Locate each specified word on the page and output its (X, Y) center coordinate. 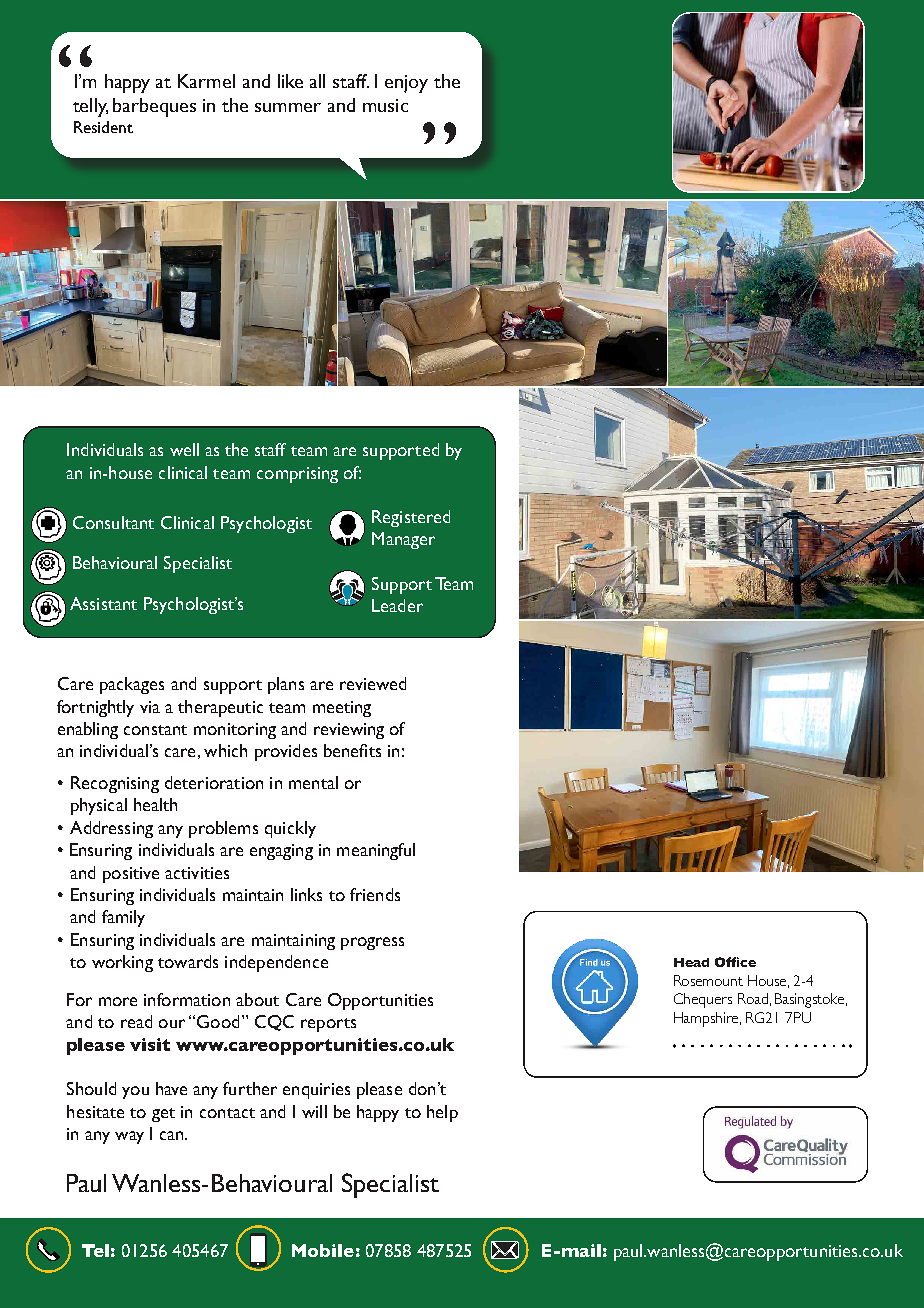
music (385, 105)
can (173, 1135)
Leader (397, 605)
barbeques (154, 107)
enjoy (406, 84)
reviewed (373, 683)
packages (132, 685)
